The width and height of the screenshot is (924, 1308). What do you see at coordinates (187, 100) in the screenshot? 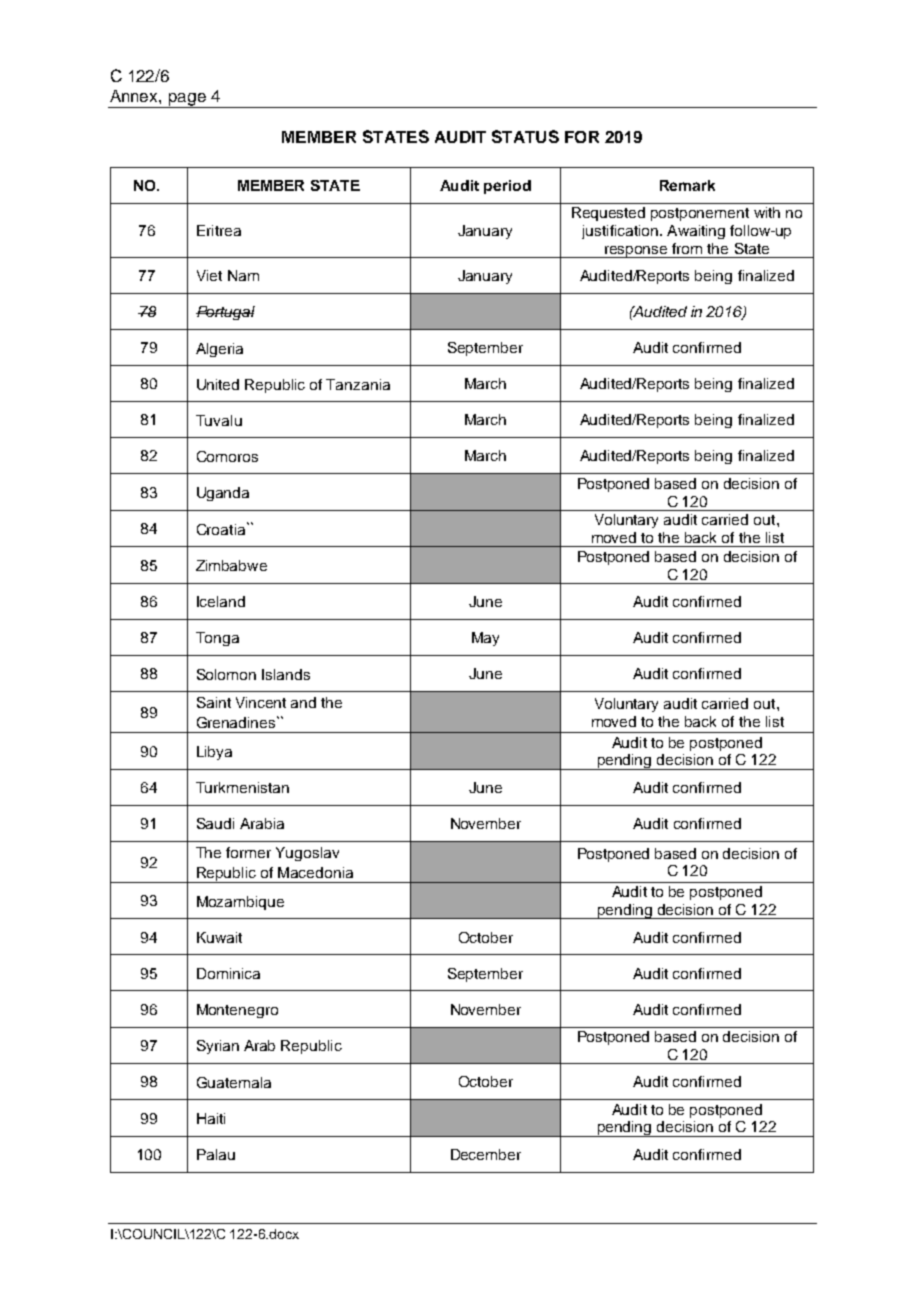
I see `page` at bounding box center [187, 100].
